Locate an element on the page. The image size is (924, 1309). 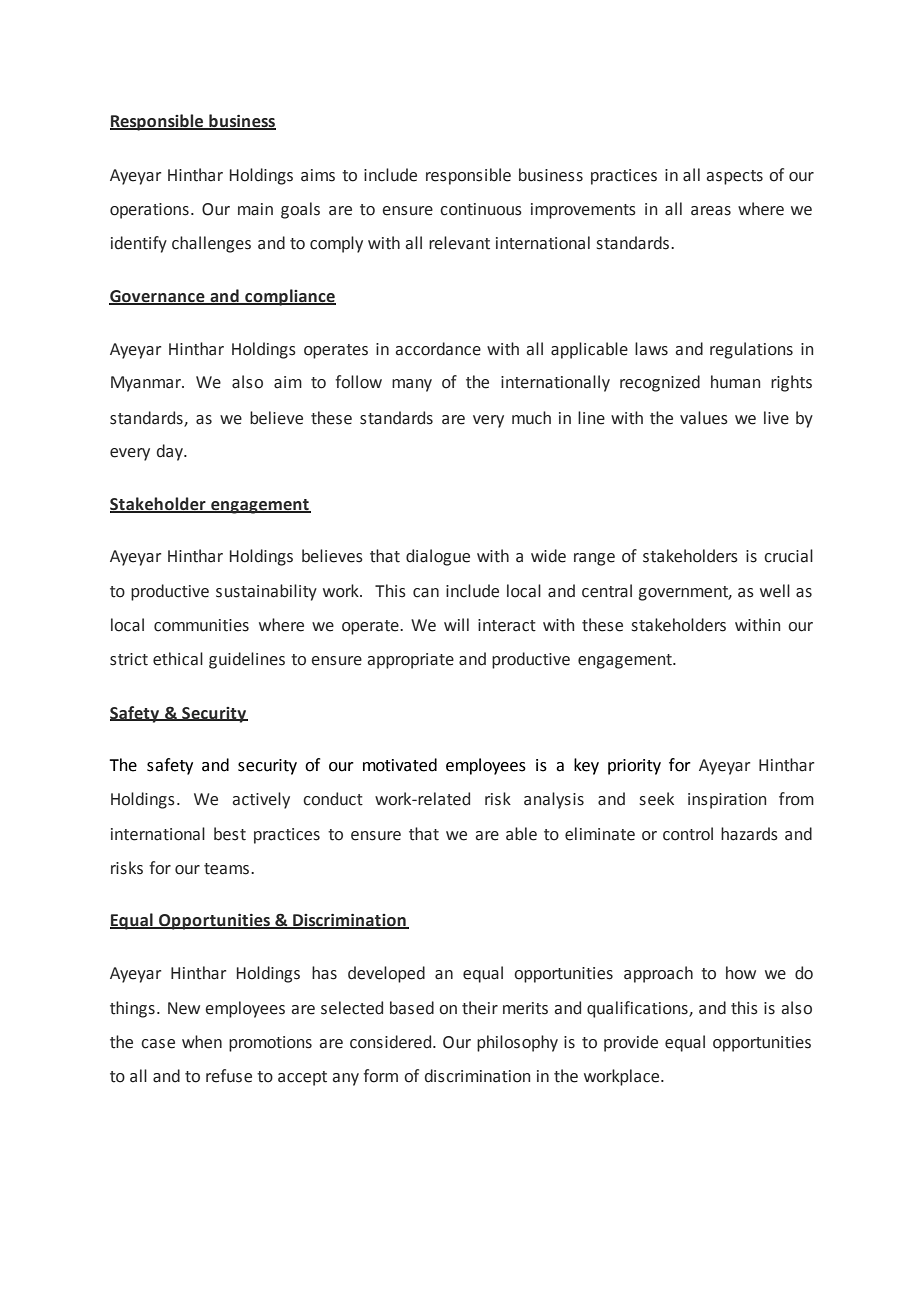
when is located at coordinates (202, 1042).
